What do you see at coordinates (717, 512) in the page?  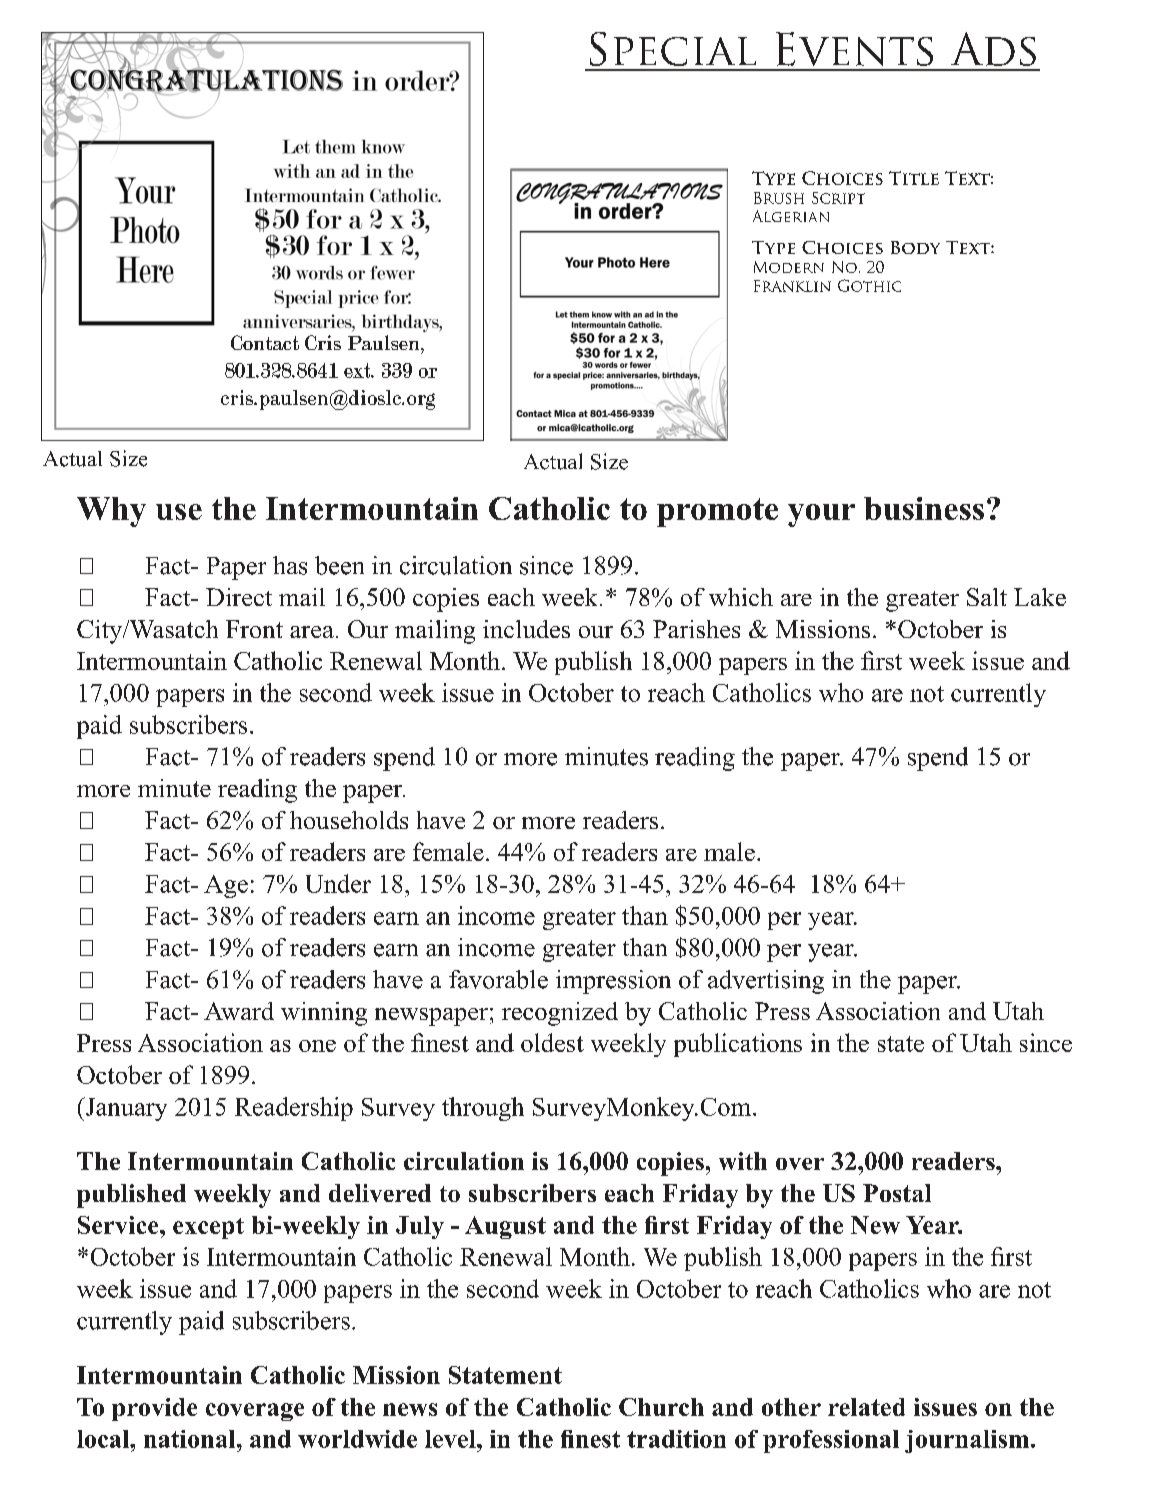 I see `promote` at bounding box center [717, 512].
